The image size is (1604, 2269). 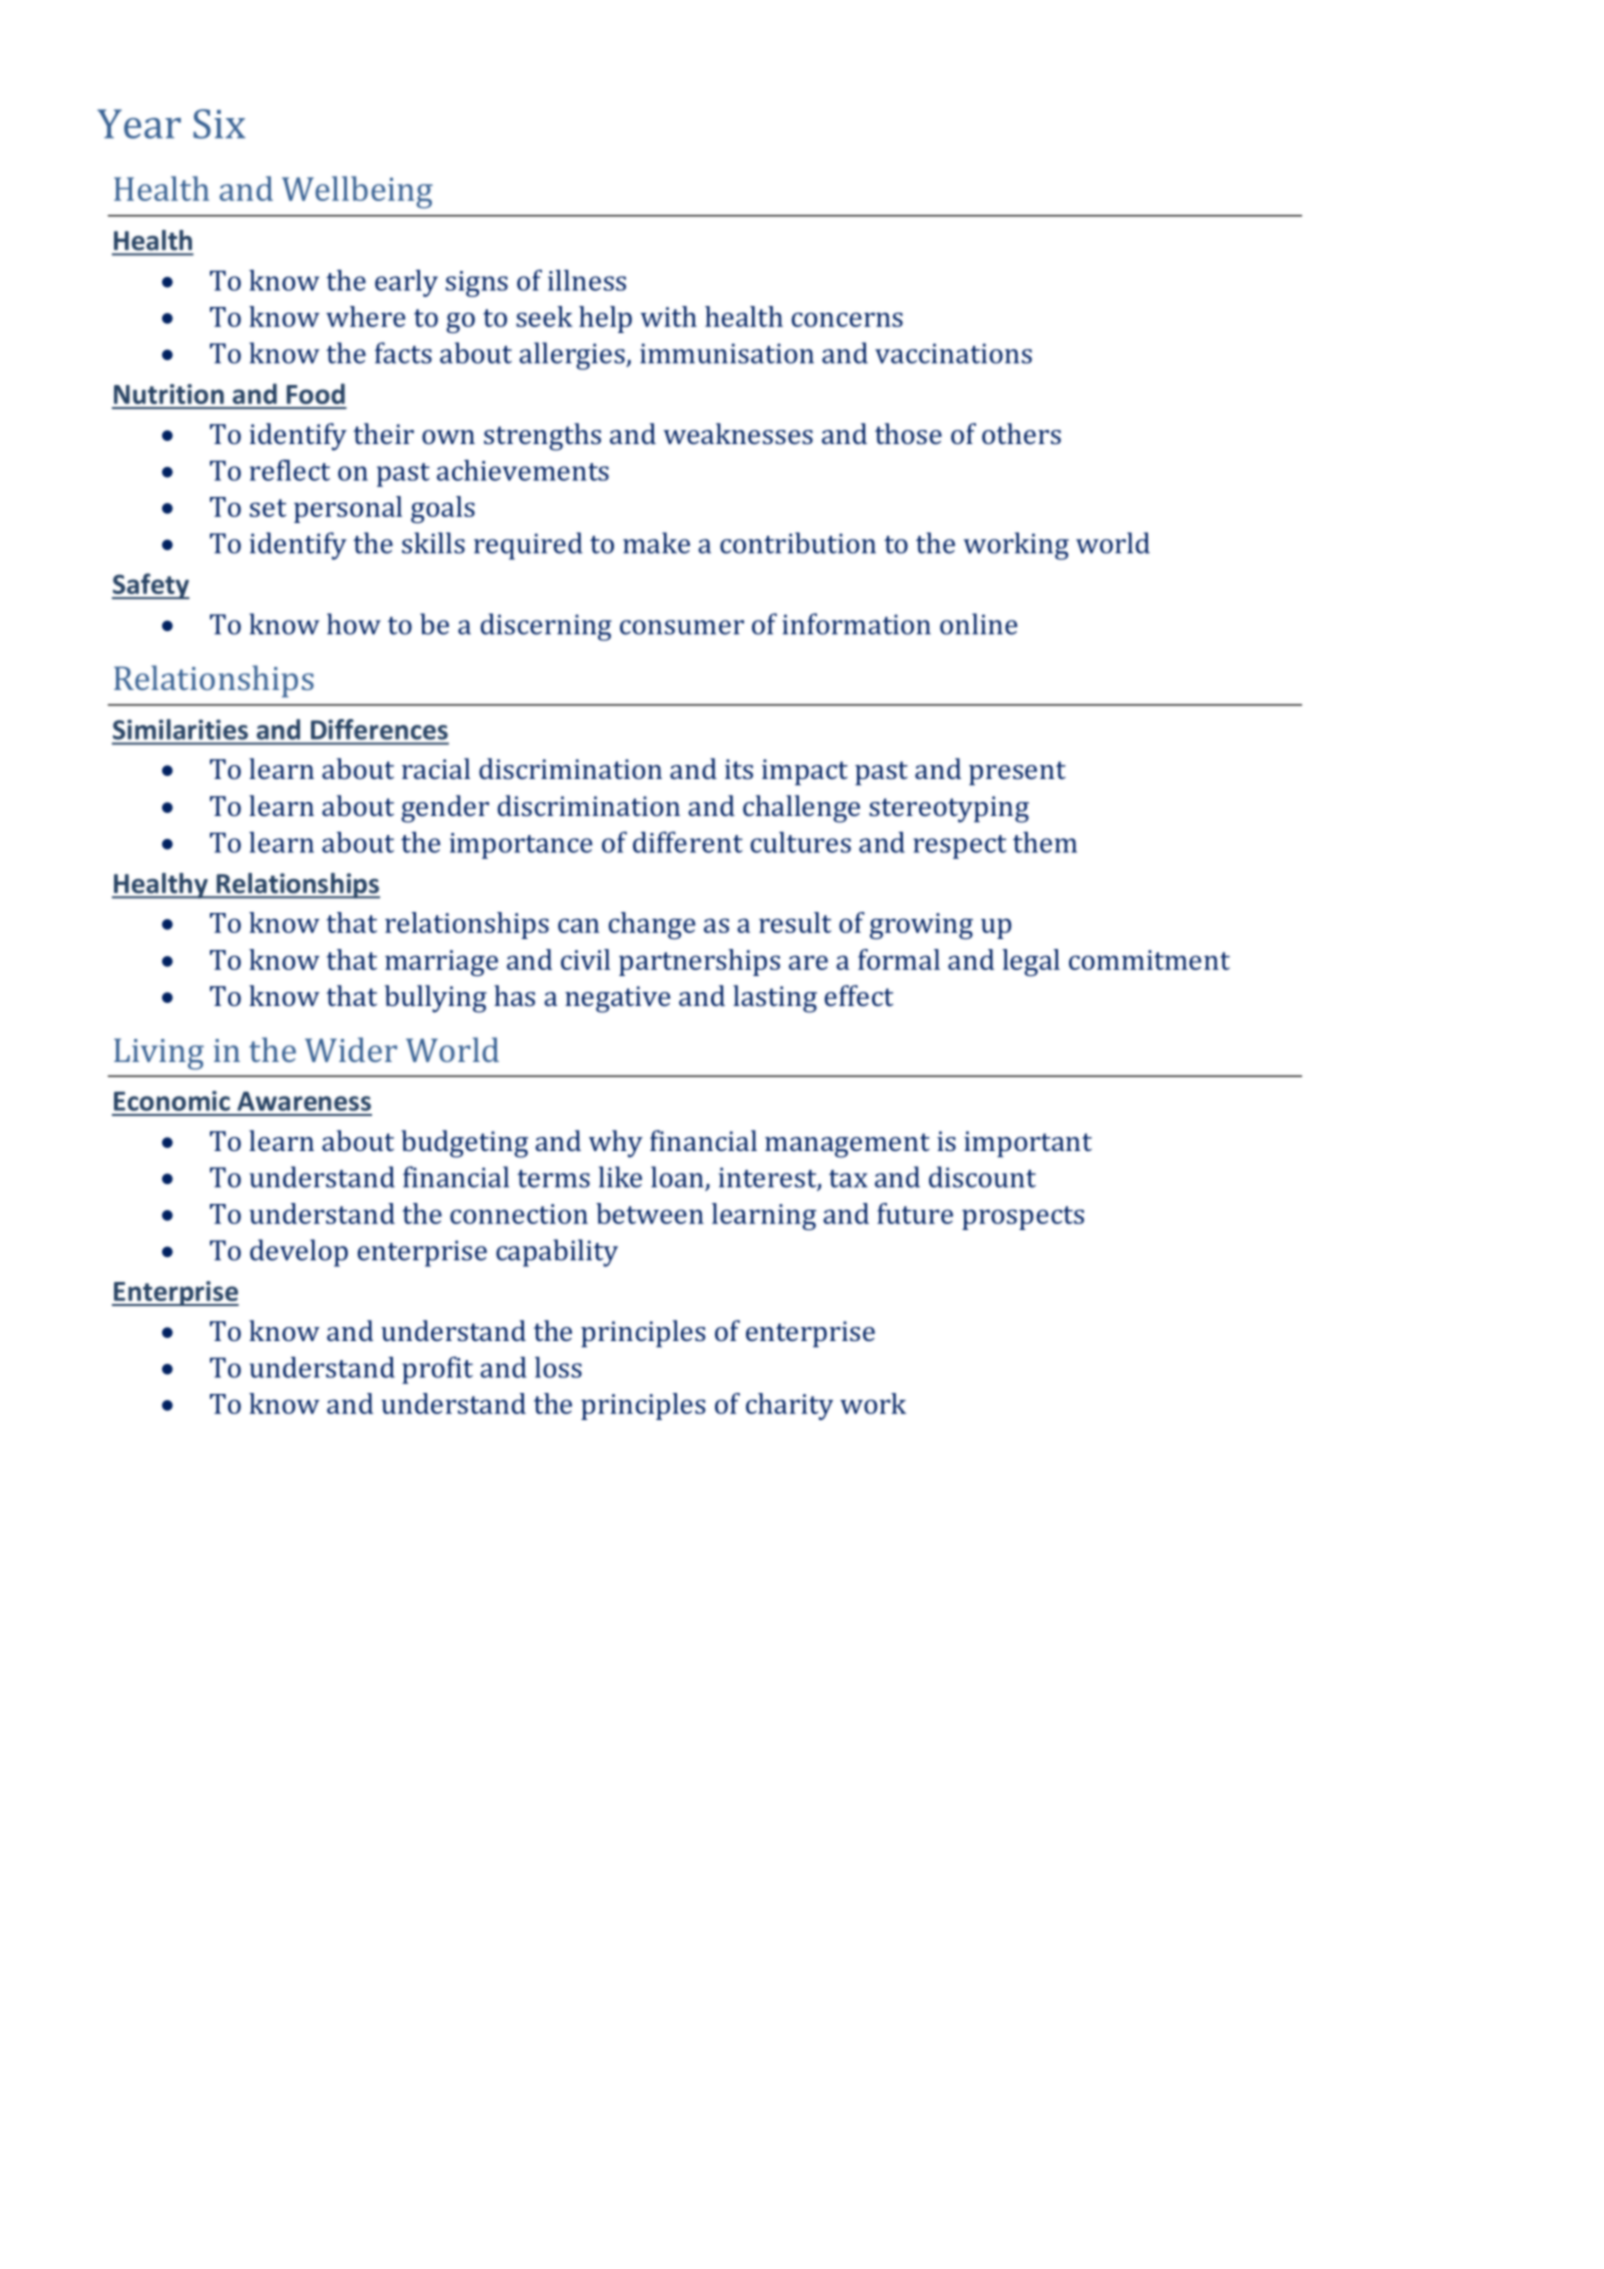 I want to click on concerns, so click(x=847, y=319).
